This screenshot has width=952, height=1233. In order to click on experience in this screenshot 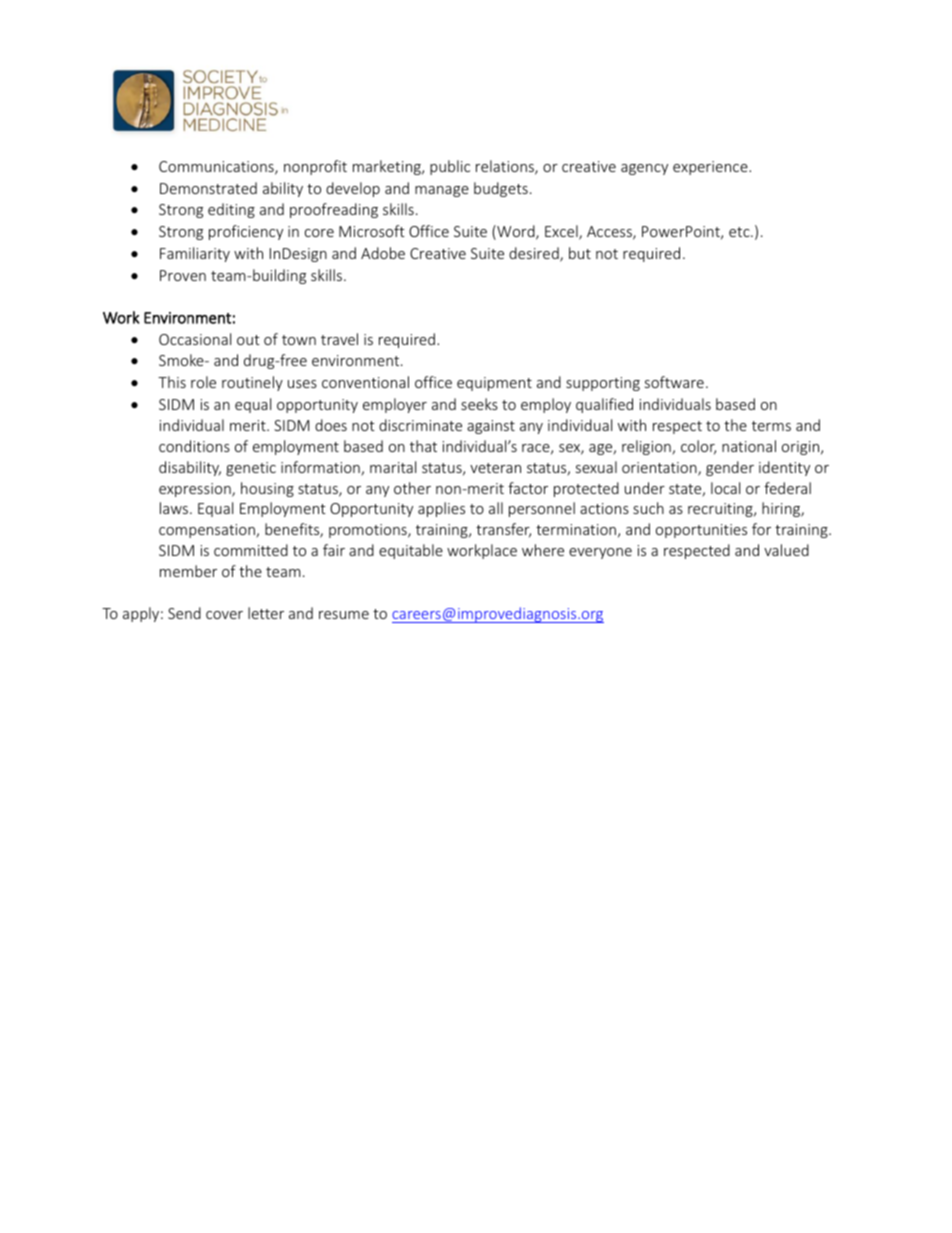, I will do `click(711, 168)`.
